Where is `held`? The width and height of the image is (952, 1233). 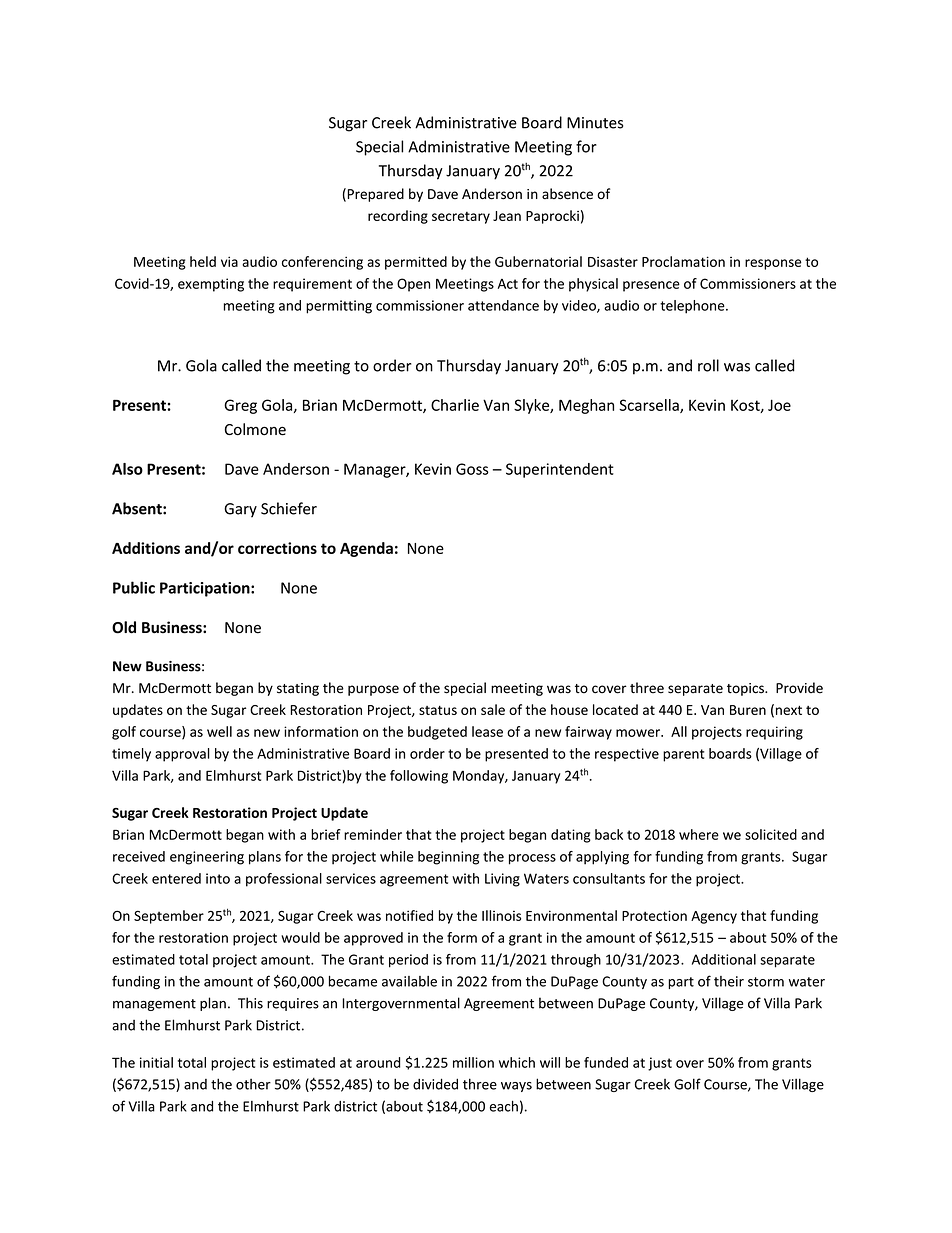
held is located at coordinates (203, 261).
